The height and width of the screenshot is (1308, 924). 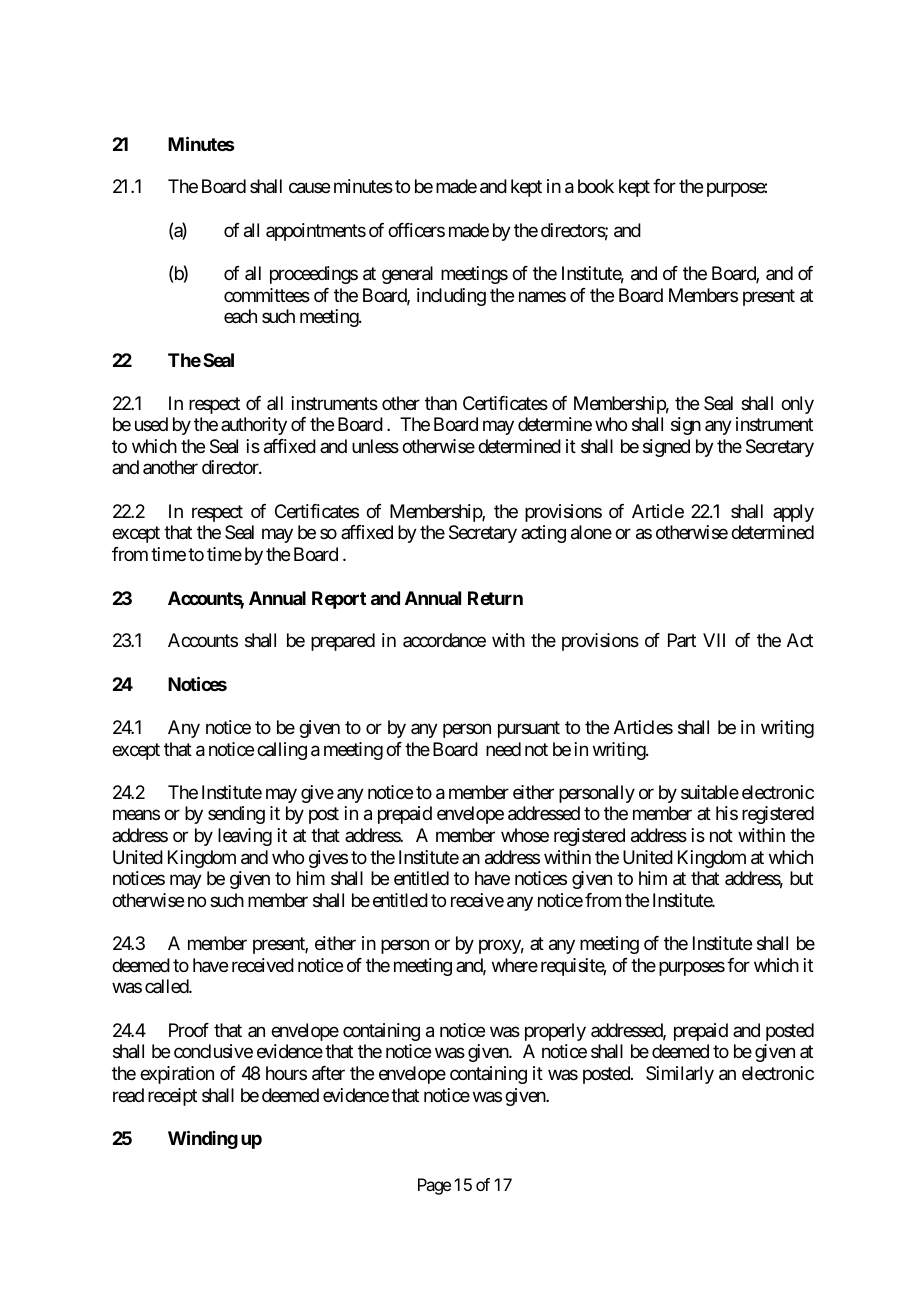 What do you see at coordinates (434, 1186) in the screenshot?
I see `Page` at bounding box center [434, 1186].
